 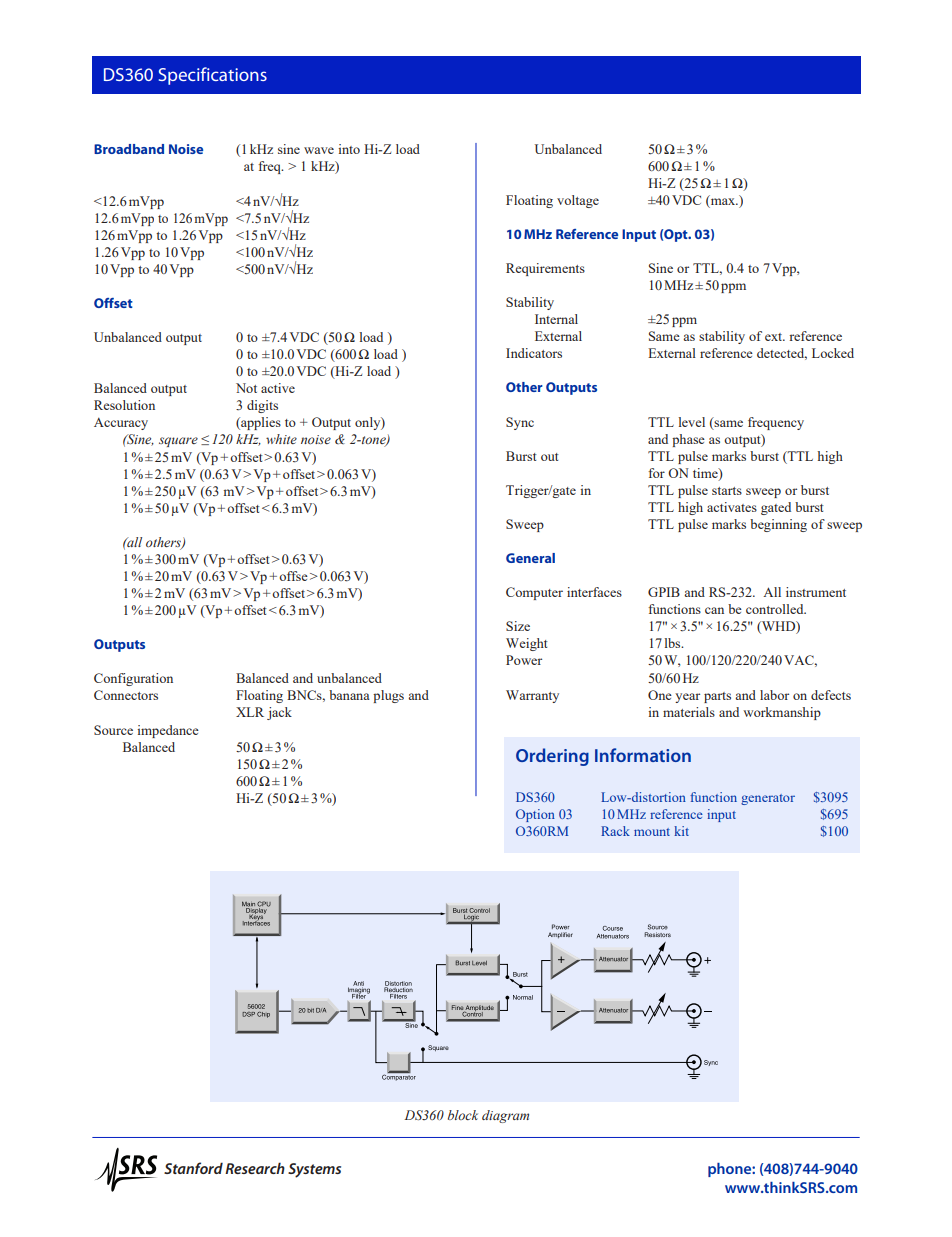 I want to click on voltage, so click(x=578, y=201).
